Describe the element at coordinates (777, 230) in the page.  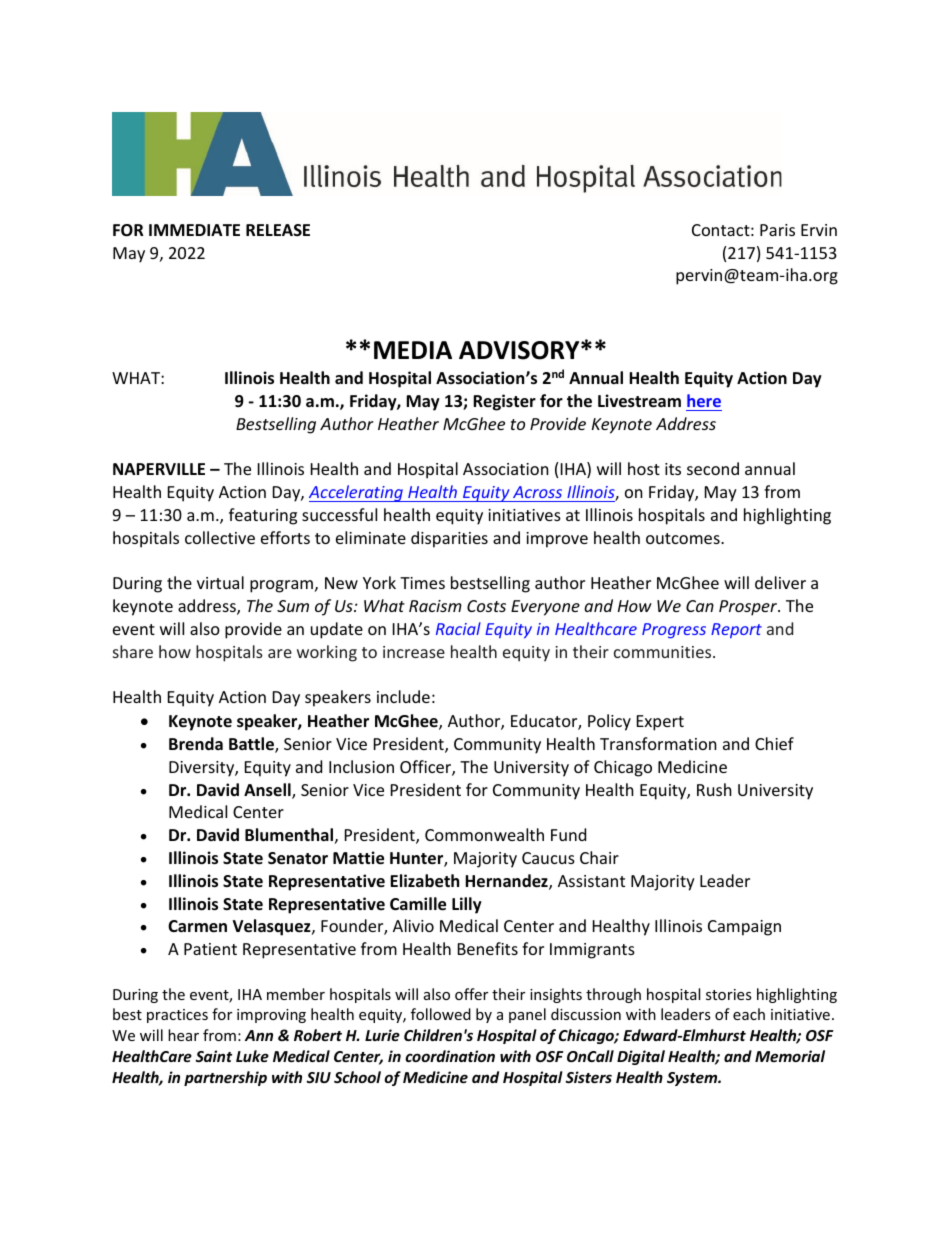
I see `Paris` at that location.
